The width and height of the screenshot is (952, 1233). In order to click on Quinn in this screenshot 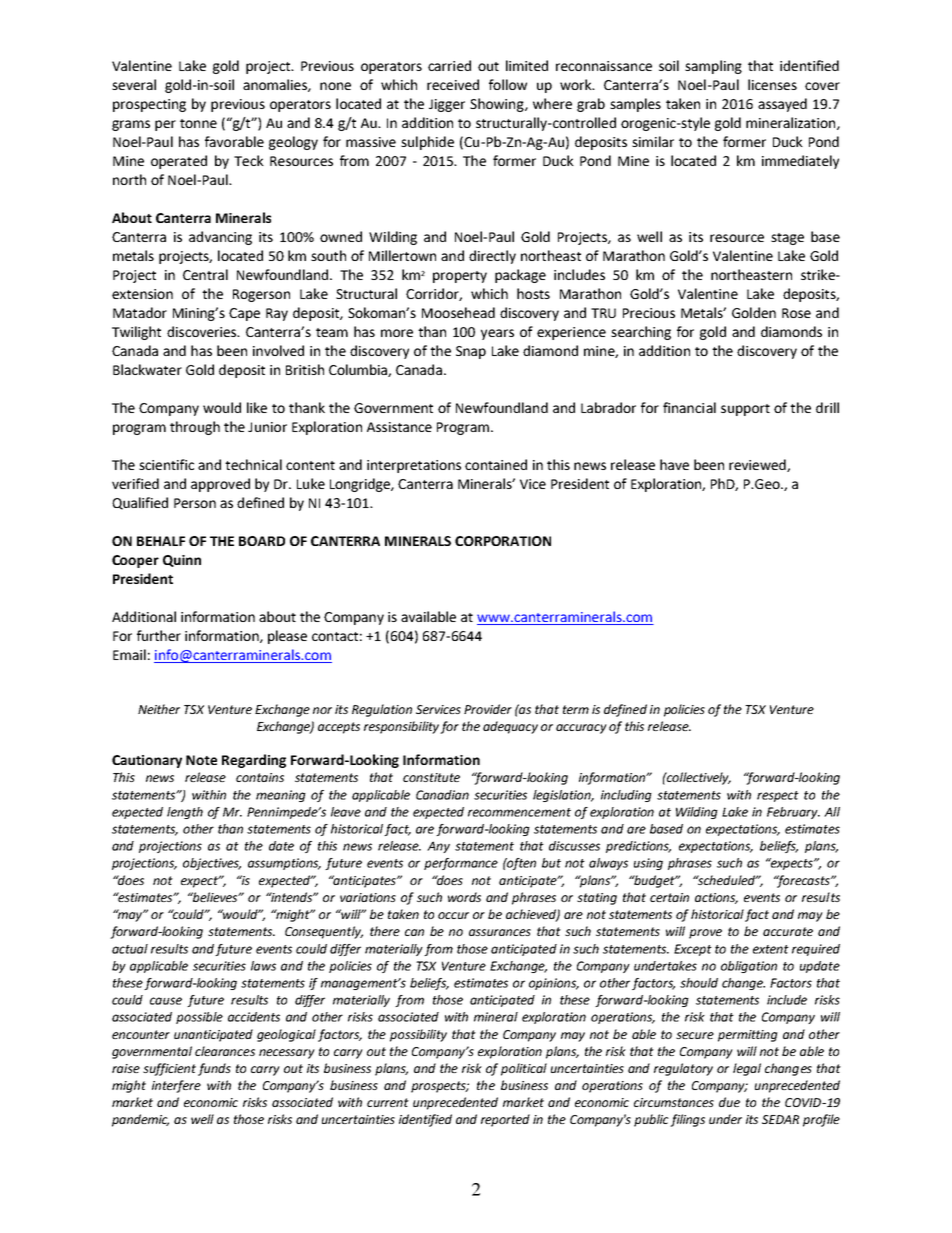, I will do `click(182, 561)`.
